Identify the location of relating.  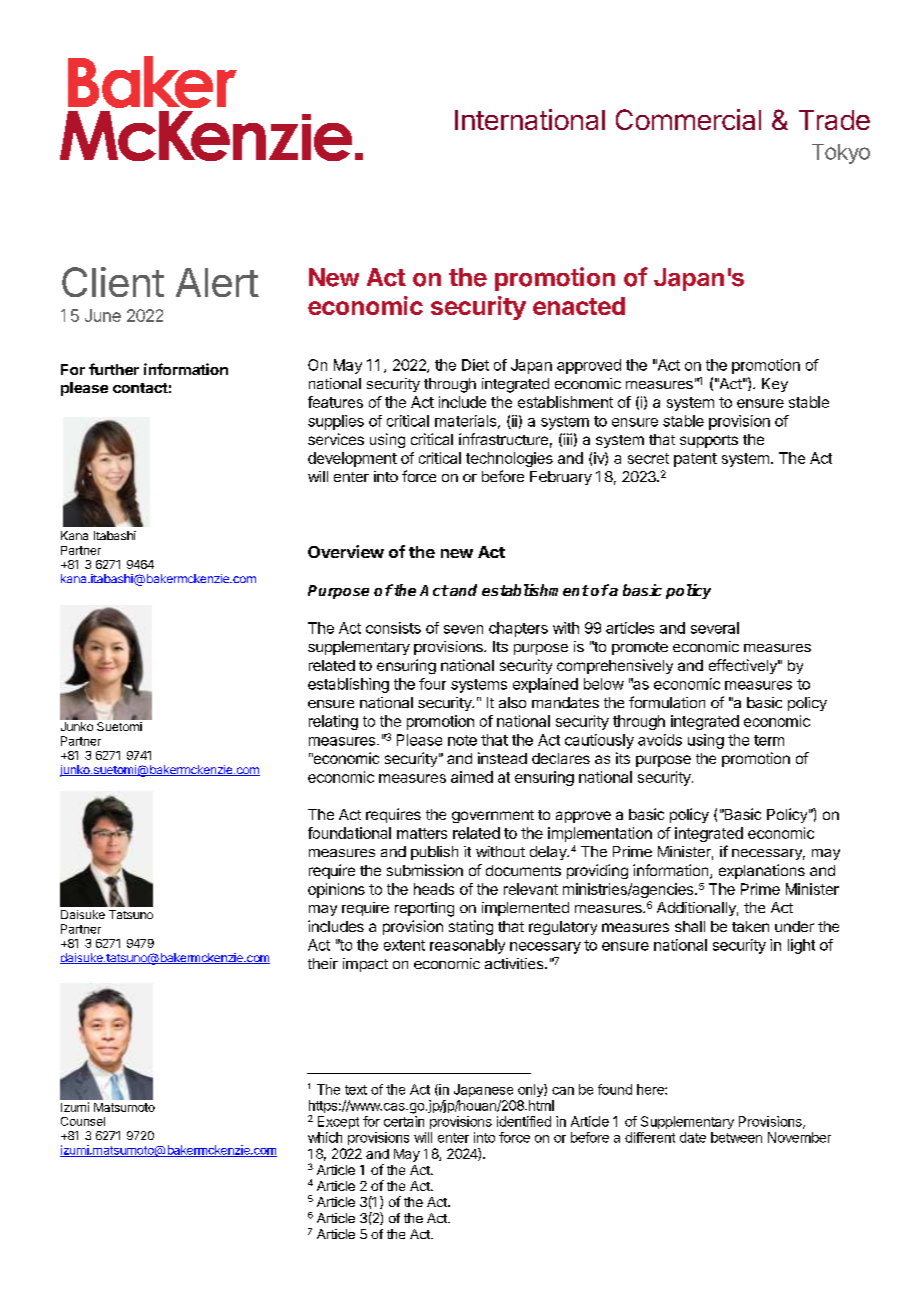
(333, 722).
